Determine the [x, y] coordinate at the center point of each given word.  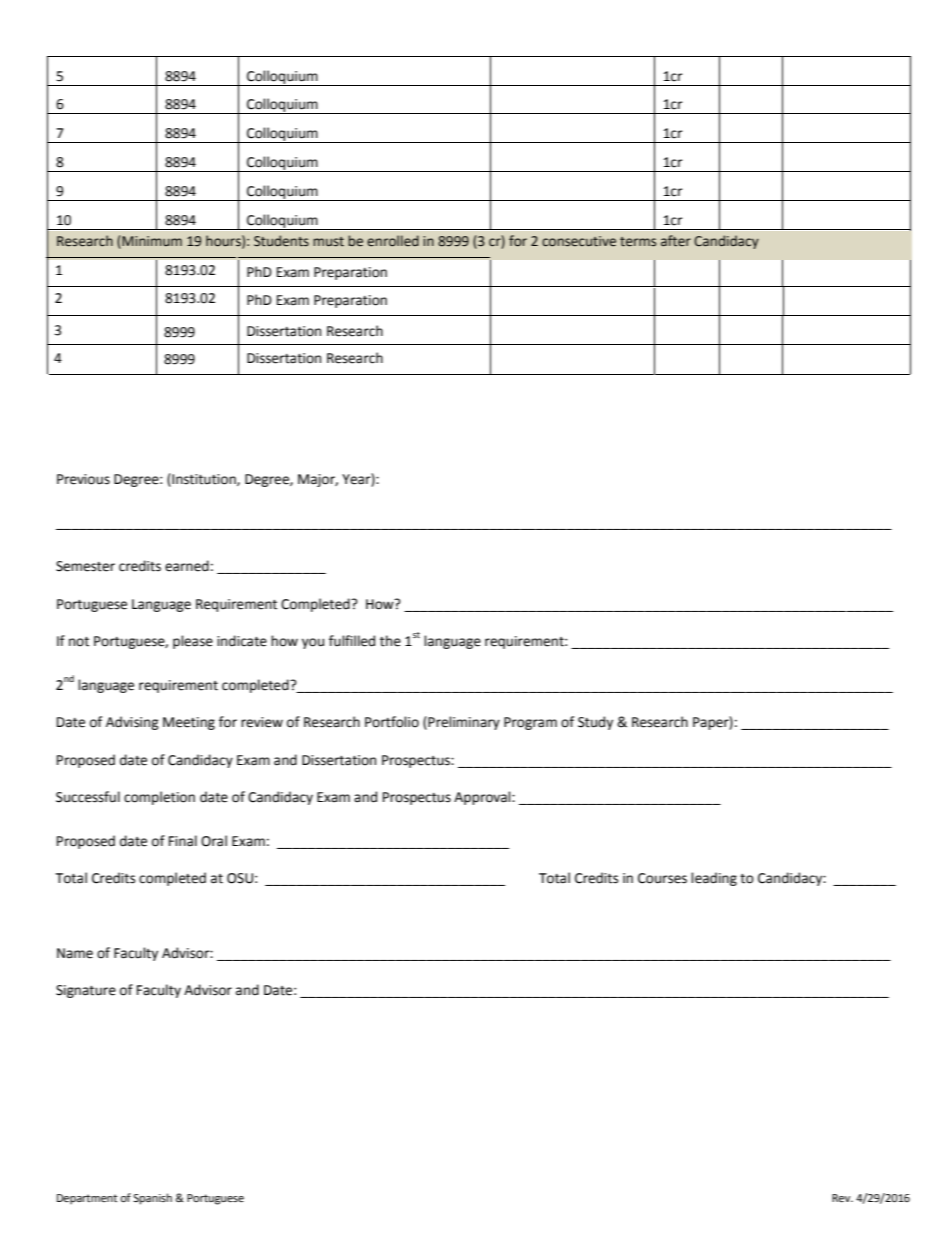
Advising [132, 723]
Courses [662, 878]
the [390, 641]
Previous [83, 479]
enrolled [393, 241]
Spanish [152, 1199]
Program [530, 723]
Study [595, 723]
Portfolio [392, 722]
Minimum [151, 242]
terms [638, 242]
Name [75, 953]
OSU [240, 878]
